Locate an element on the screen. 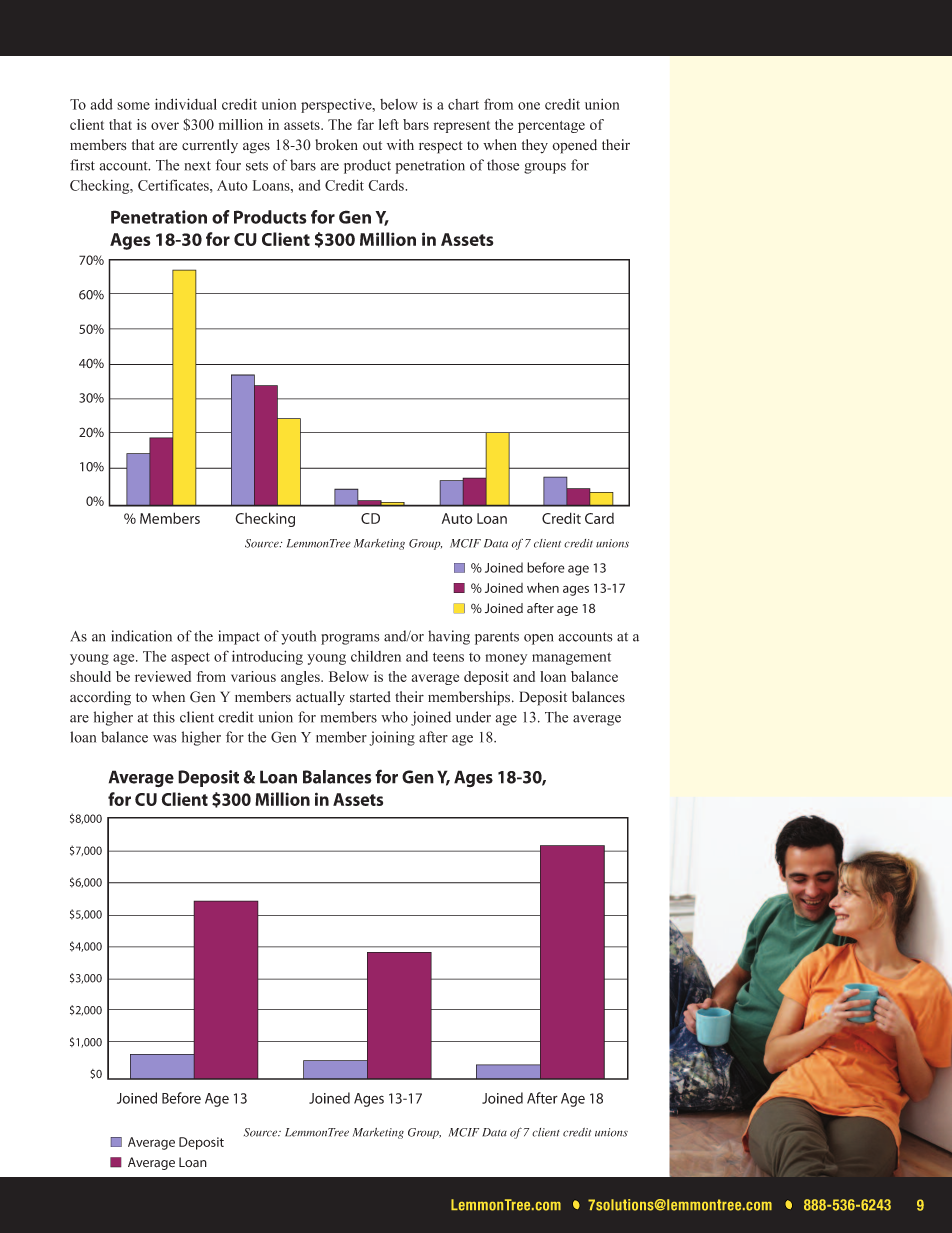 The width and height of the screenshot is (952, 1233). over is located at coordinates (165, 126).
